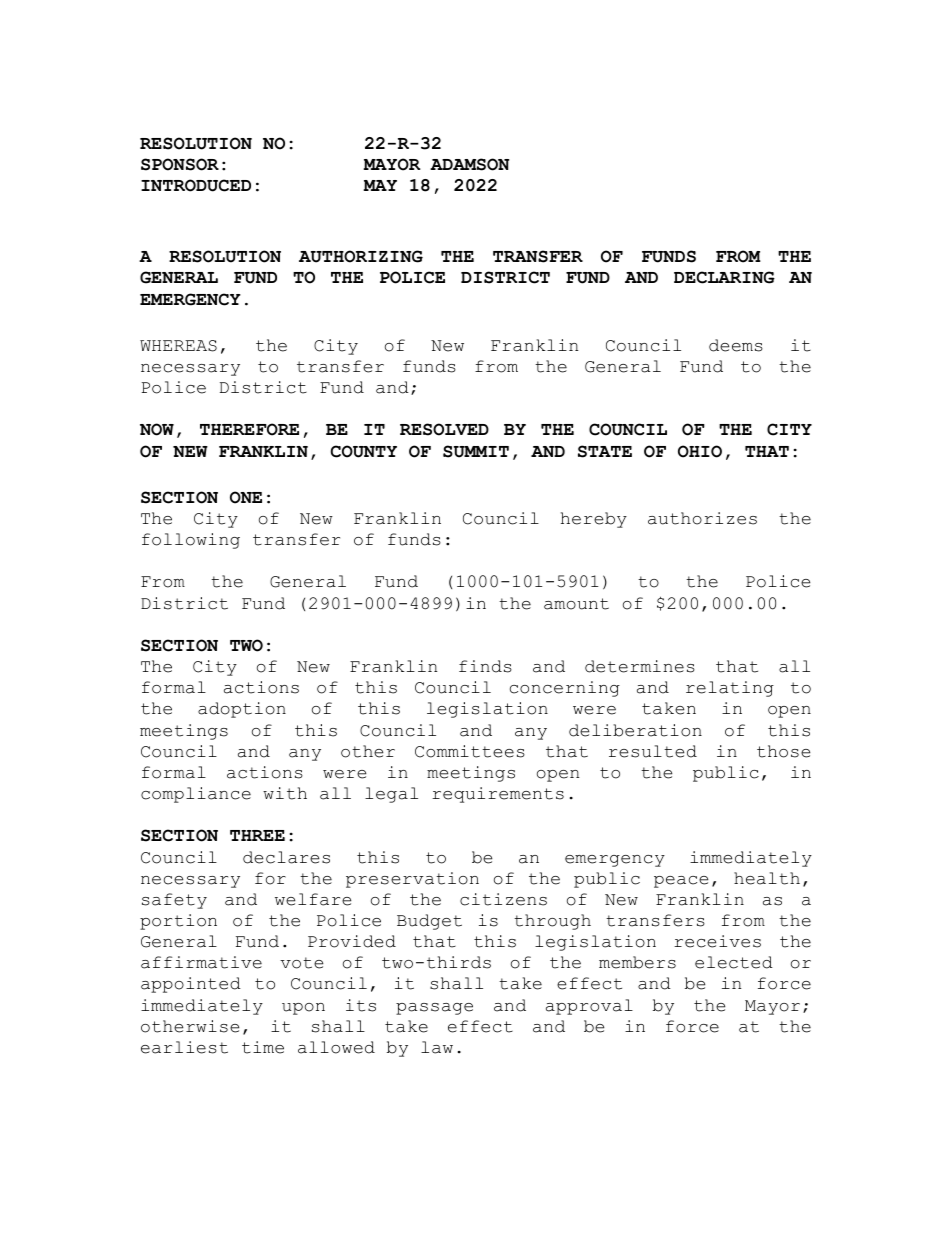 The height and width of the screenshot is (1233, 952). Describe the element at coordinates (191, 541) in the screenshot. I see `following` at that location.
